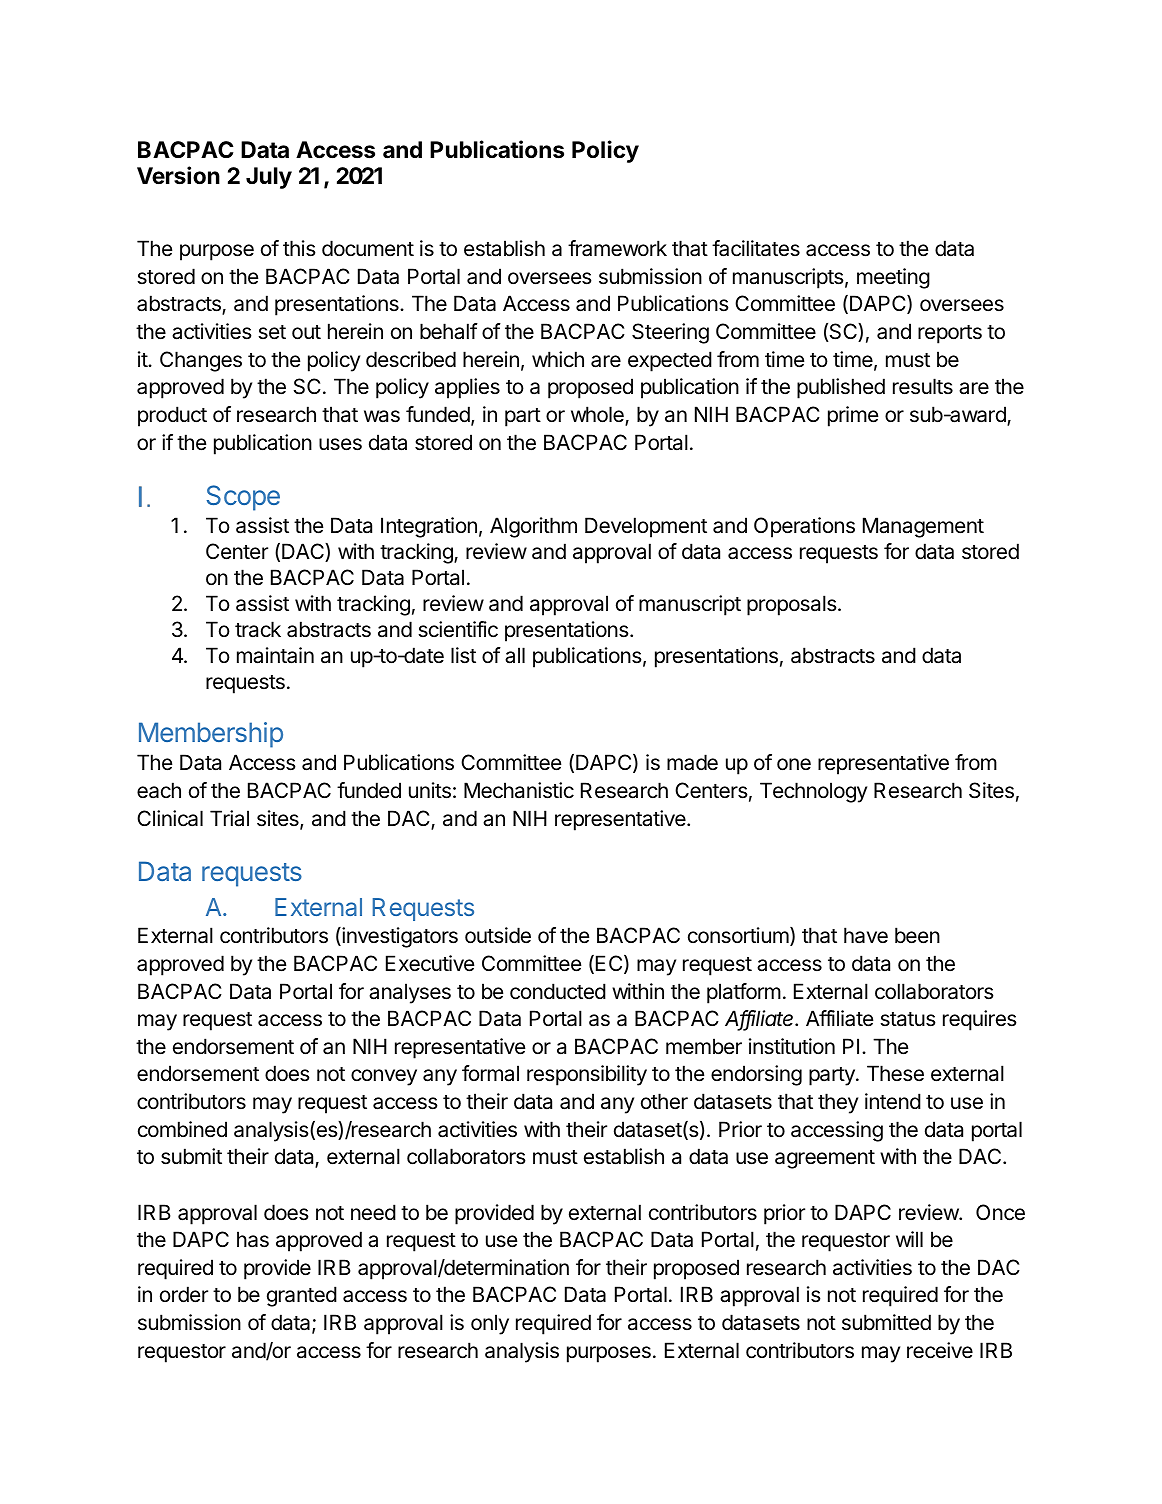 The width and height of the screenshot is (1162, 1504). I want to click on granted, so click(302, 1296).
